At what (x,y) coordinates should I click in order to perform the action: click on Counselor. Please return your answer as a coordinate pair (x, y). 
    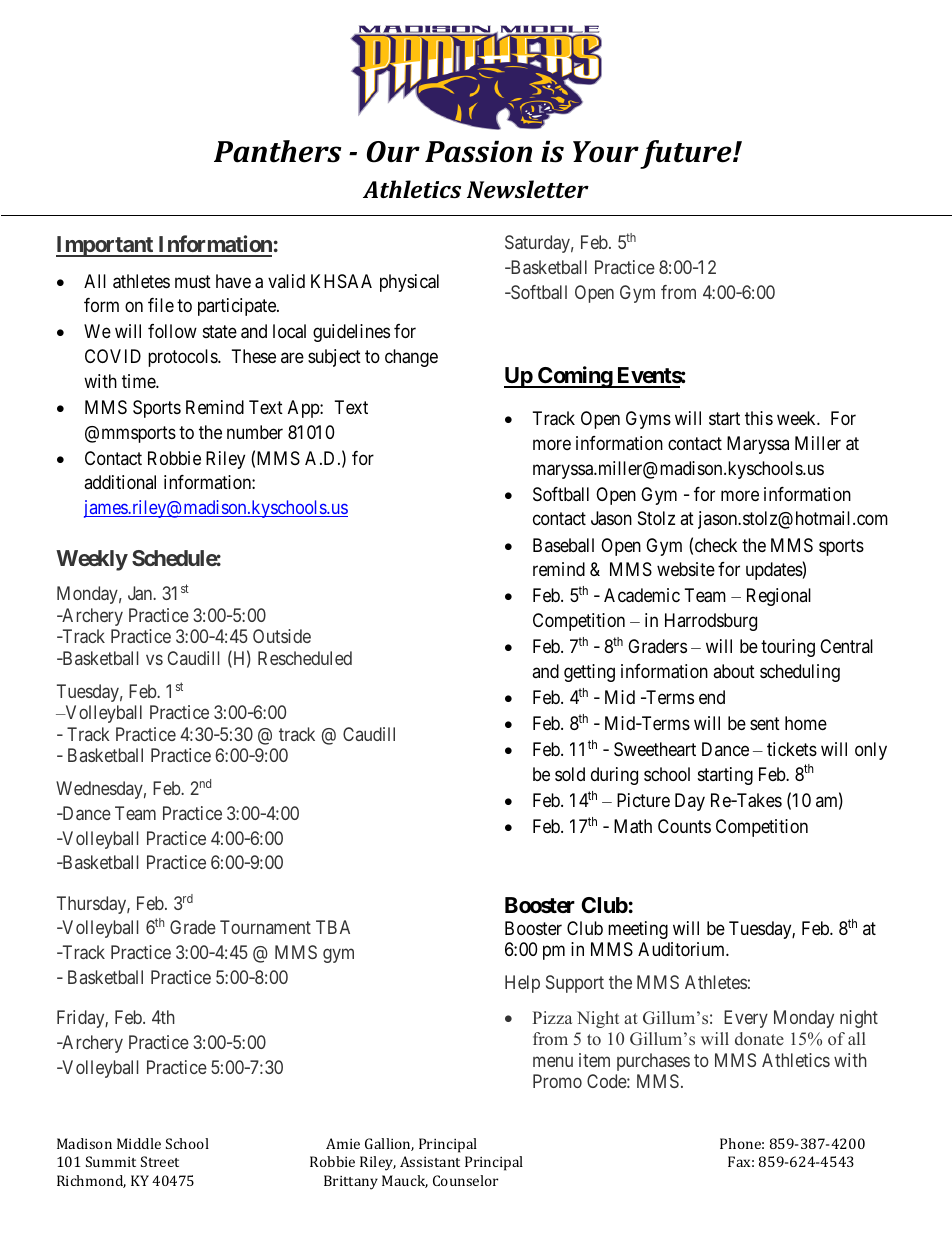
    Looking at the image, I should click on (465, 1180).
